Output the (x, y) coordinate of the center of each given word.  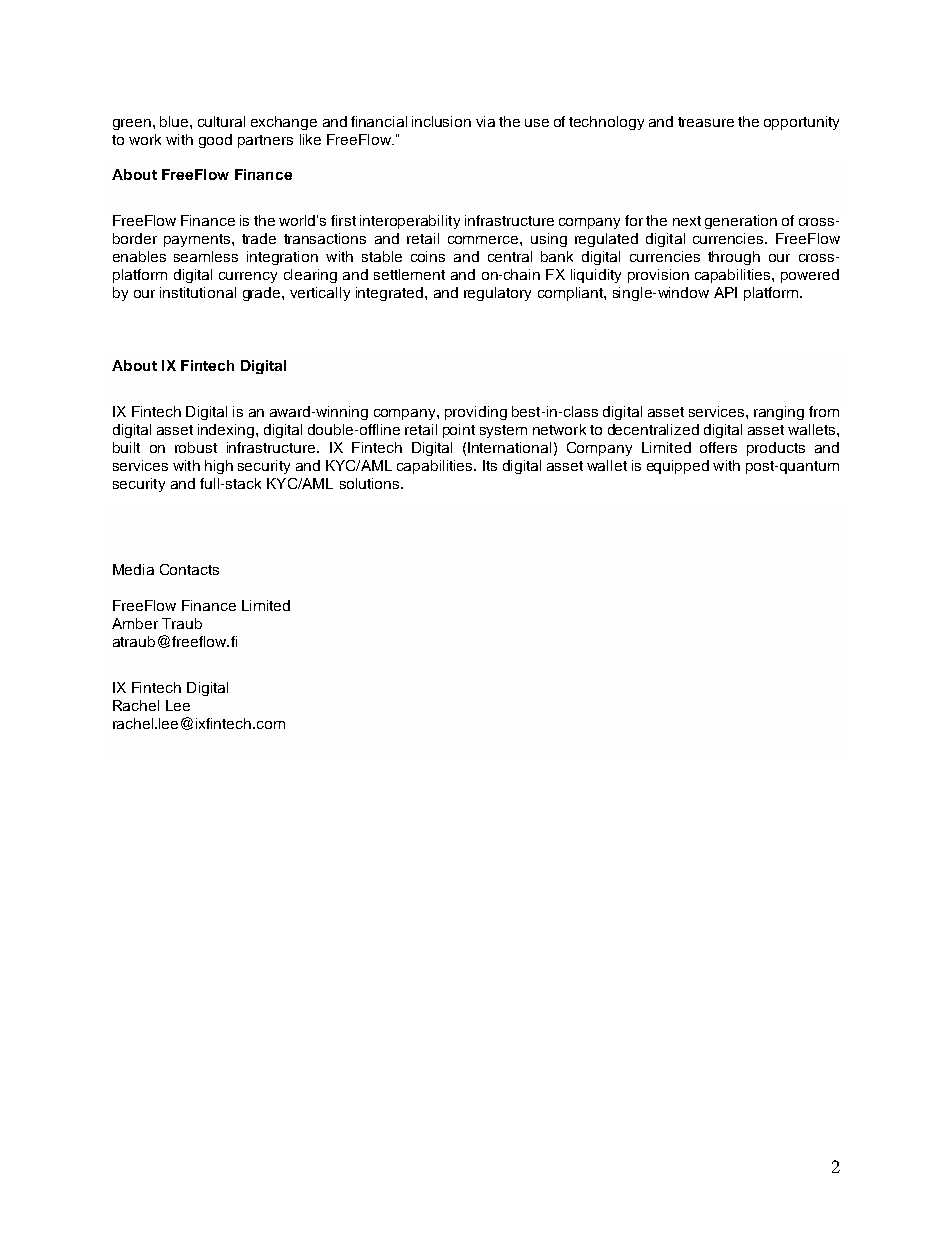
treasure (706, 122)
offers (718, 447)
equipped (678, 467)
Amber (135, 623)
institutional (198, 292)
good (215, 141)
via (485, 121)
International (509, 447)
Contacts (189, 569)
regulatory (497, 294)
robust (196, 447)
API (725, 292)
